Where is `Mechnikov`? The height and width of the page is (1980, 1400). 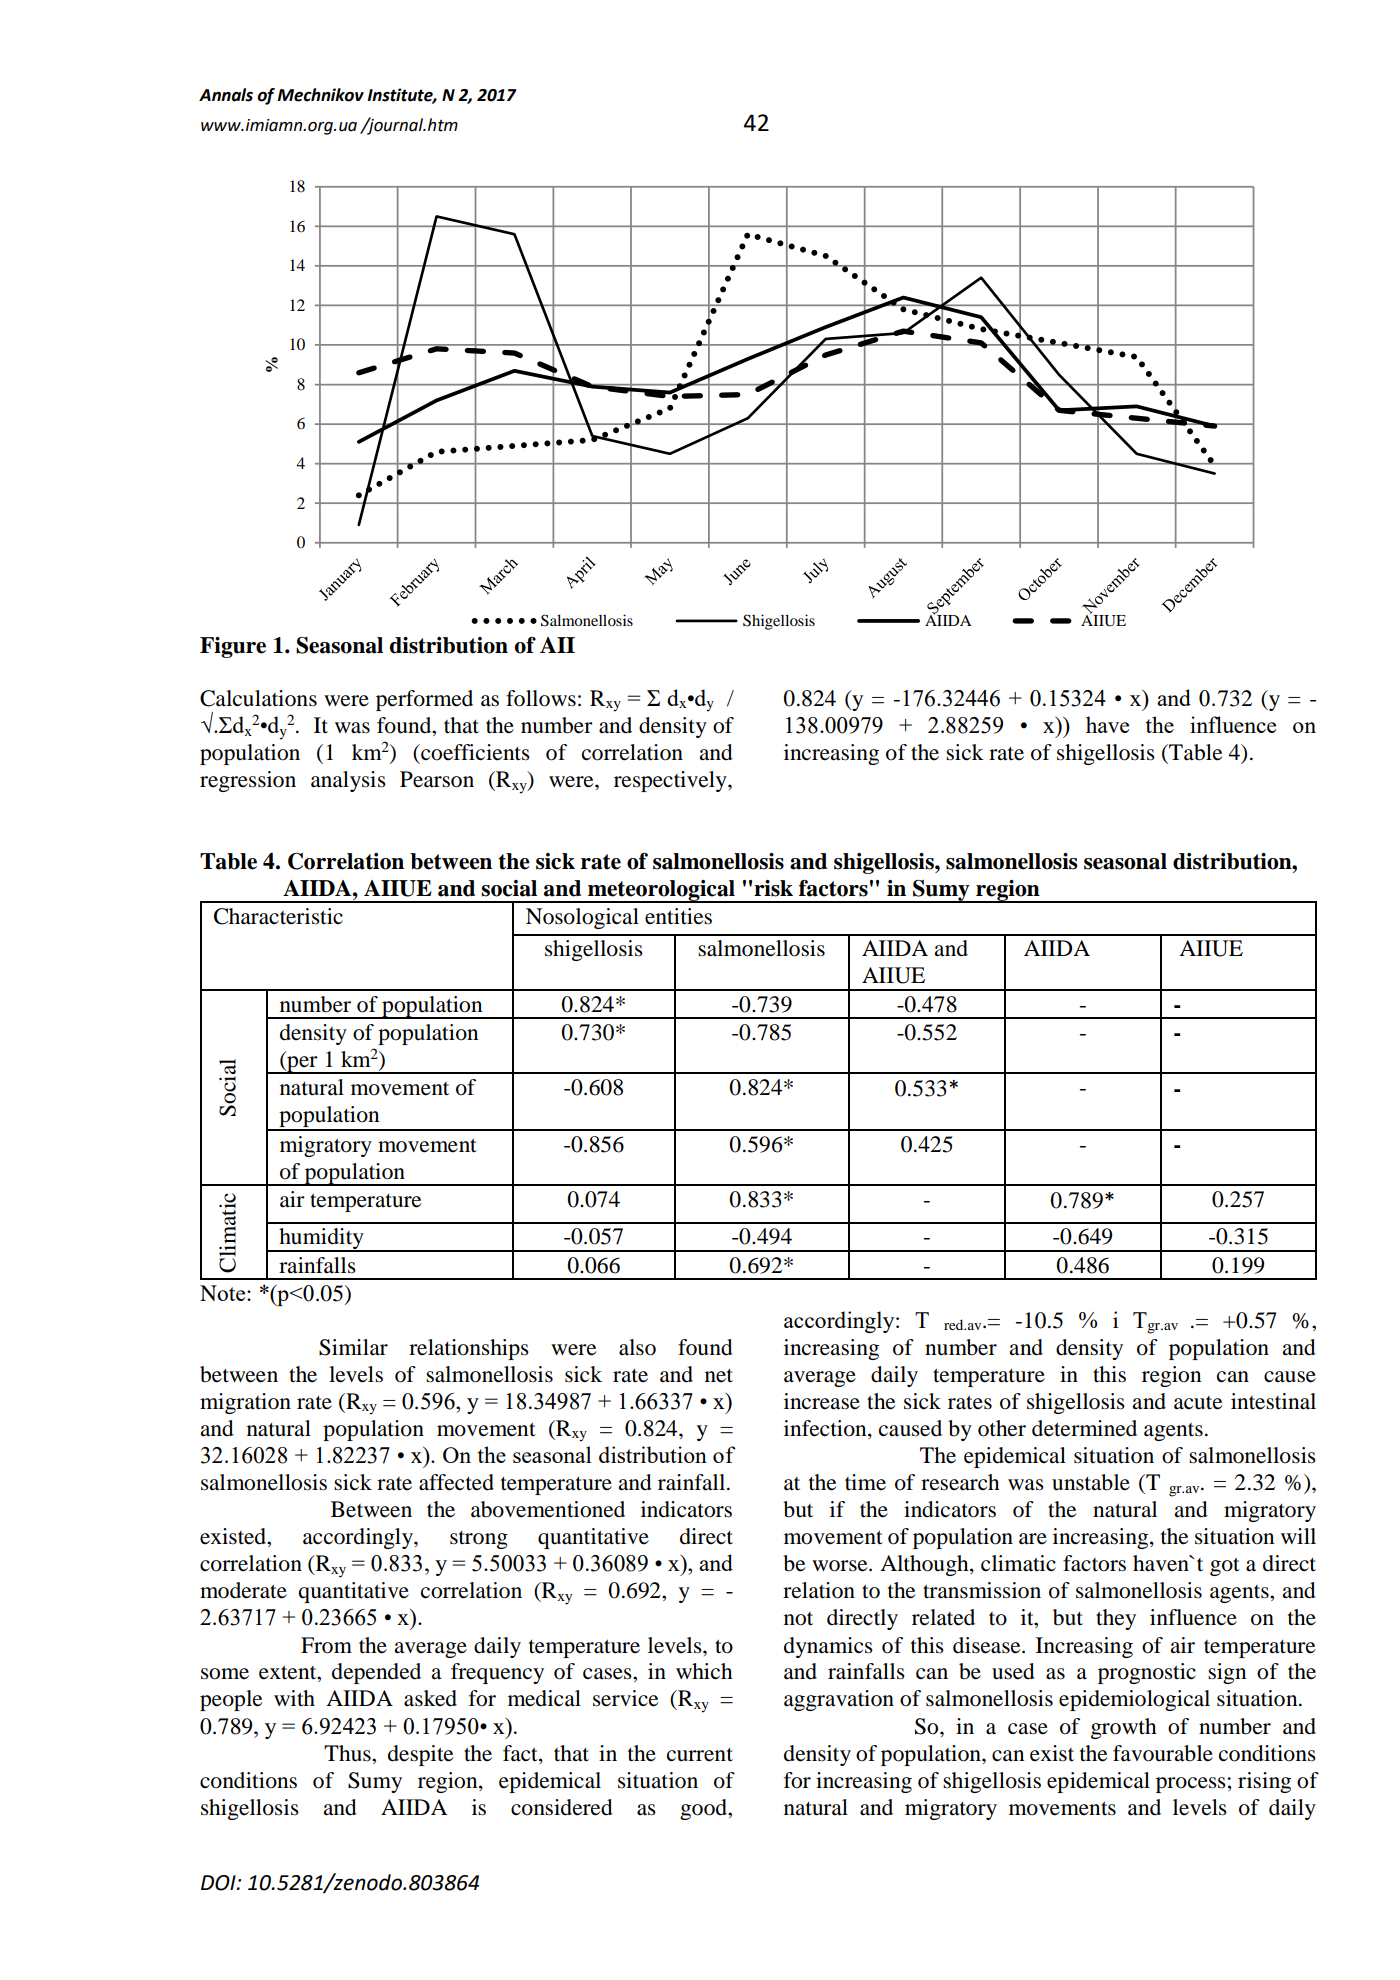
Mechnikov is located at coordinates (320, 95).
